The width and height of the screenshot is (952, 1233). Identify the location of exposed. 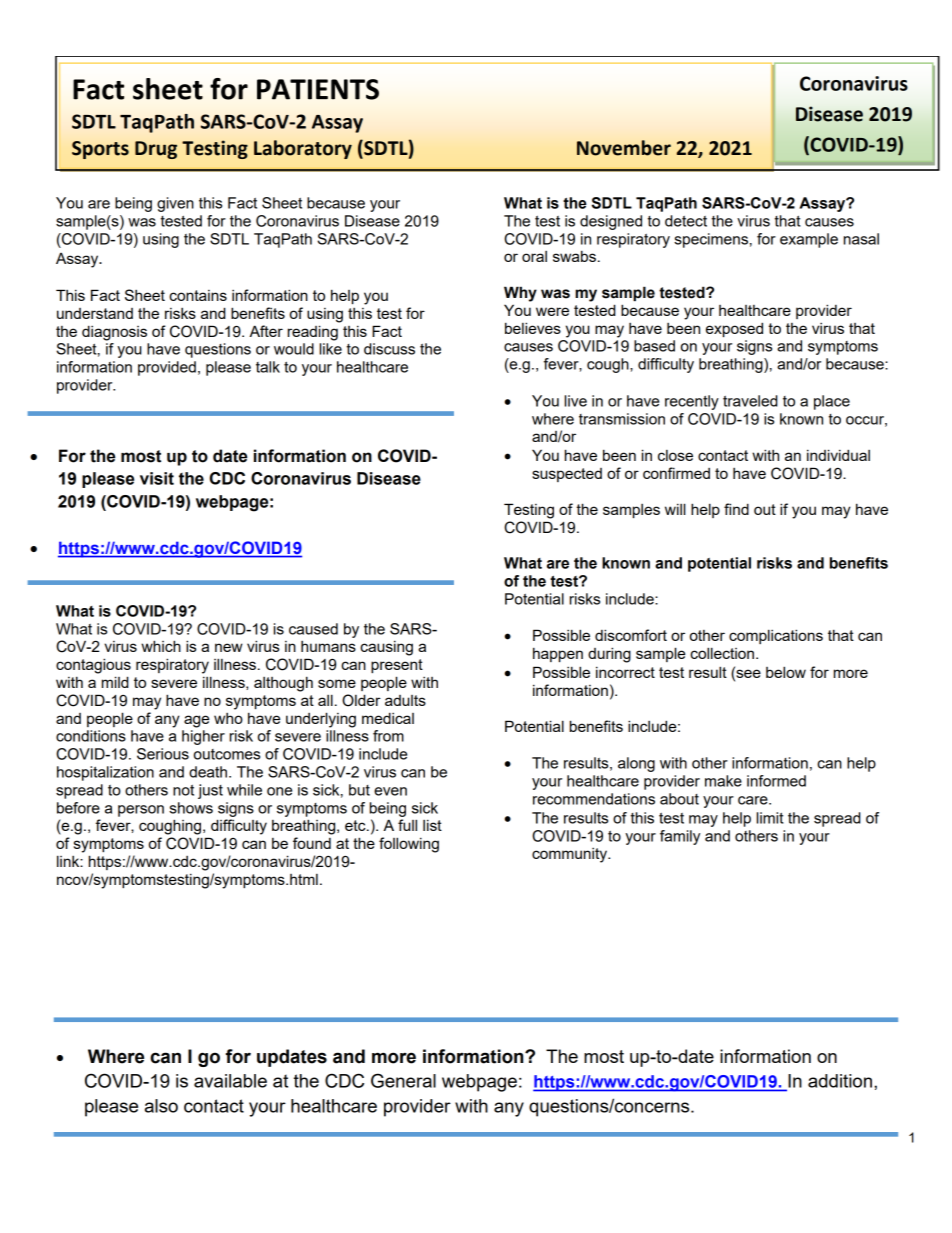
(734, 329).
